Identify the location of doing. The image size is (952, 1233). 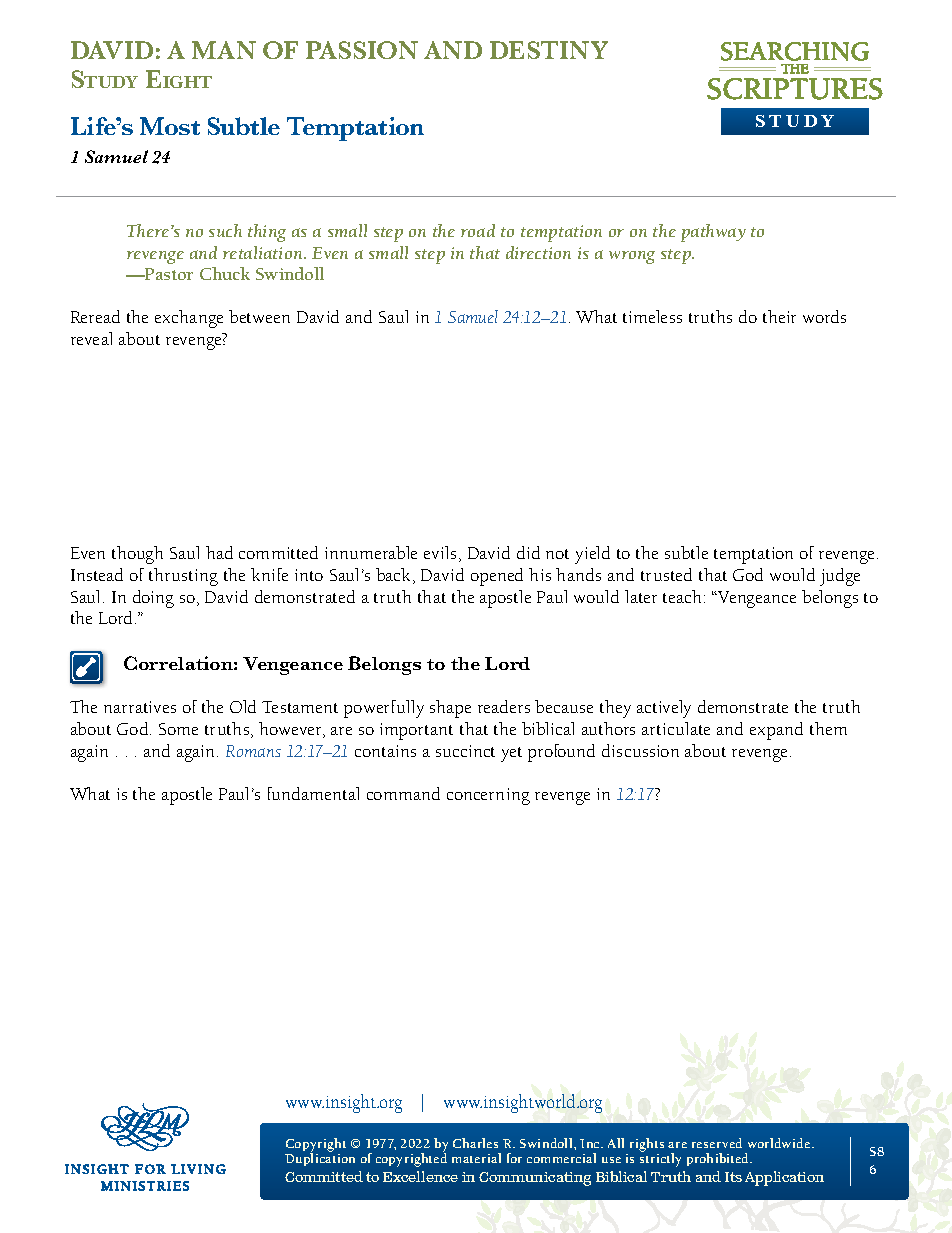
(153, 599).
